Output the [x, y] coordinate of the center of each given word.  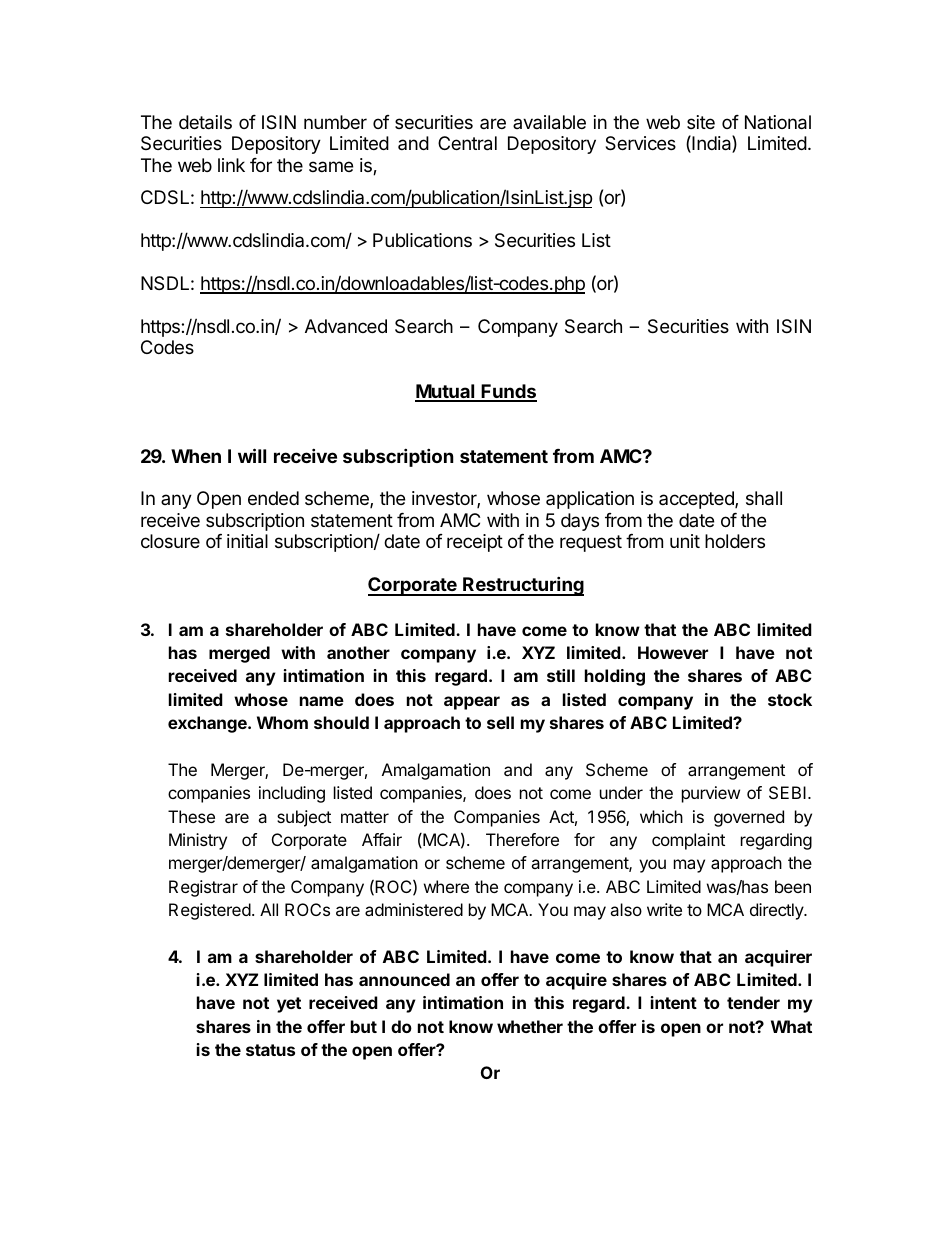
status [270, 1050]
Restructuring [522, 586]
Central [467, 143]
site [701, 122]
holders [735, 541]
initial [247, 541]
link [231, 165]
